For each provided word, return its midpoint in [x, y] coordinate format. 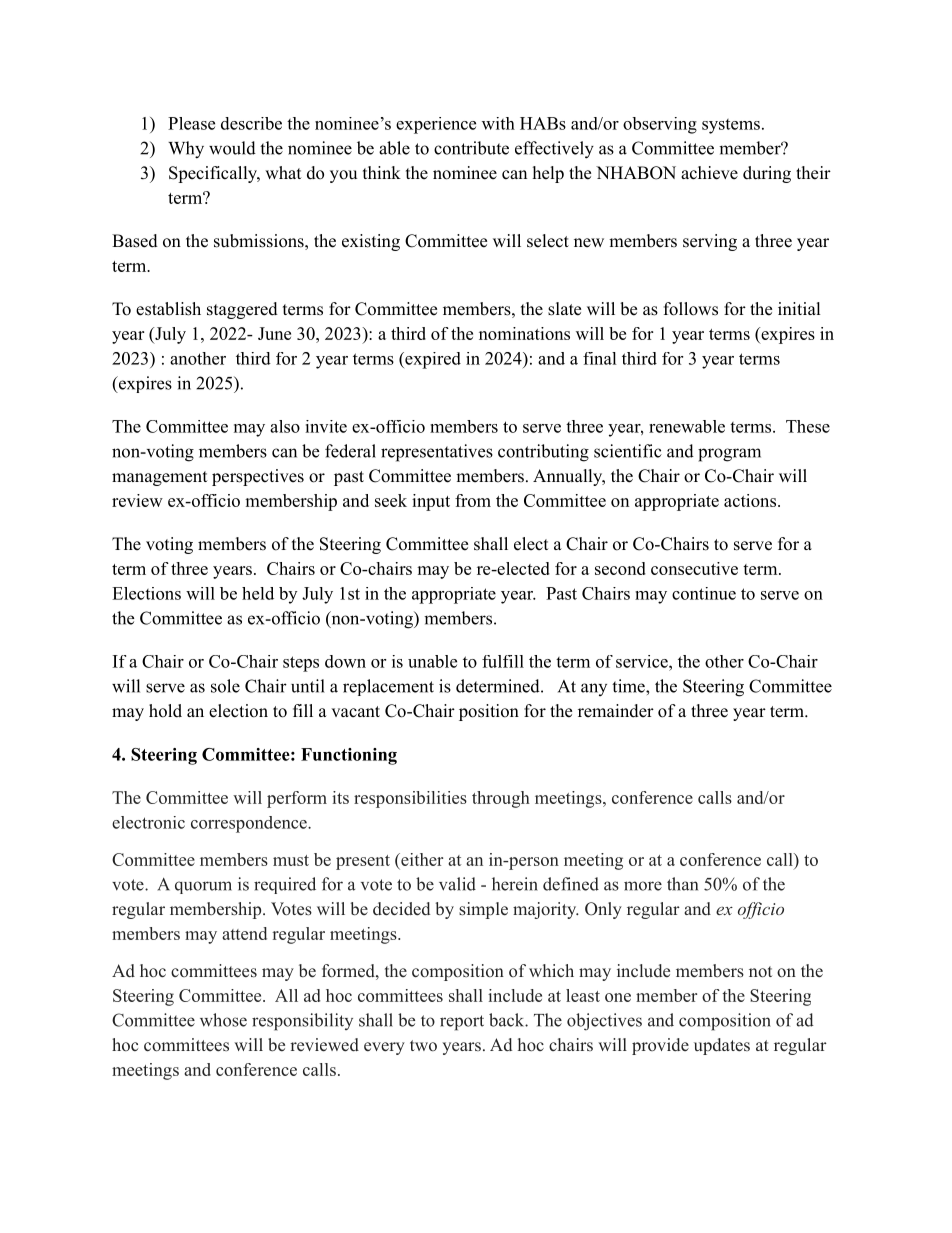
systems [731, 126]
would [232, 148]
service [643, 661]
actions [750, 500]
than [682, 884]
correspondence [250, 824]
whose [223, 1020]
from [473, 500]
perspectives [258, 477]
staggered [242, 310]
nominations [524, 333]
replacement [388, 687]
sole [225, 686]
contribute [471, 148]
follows [691, 309]
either [421, 859]
